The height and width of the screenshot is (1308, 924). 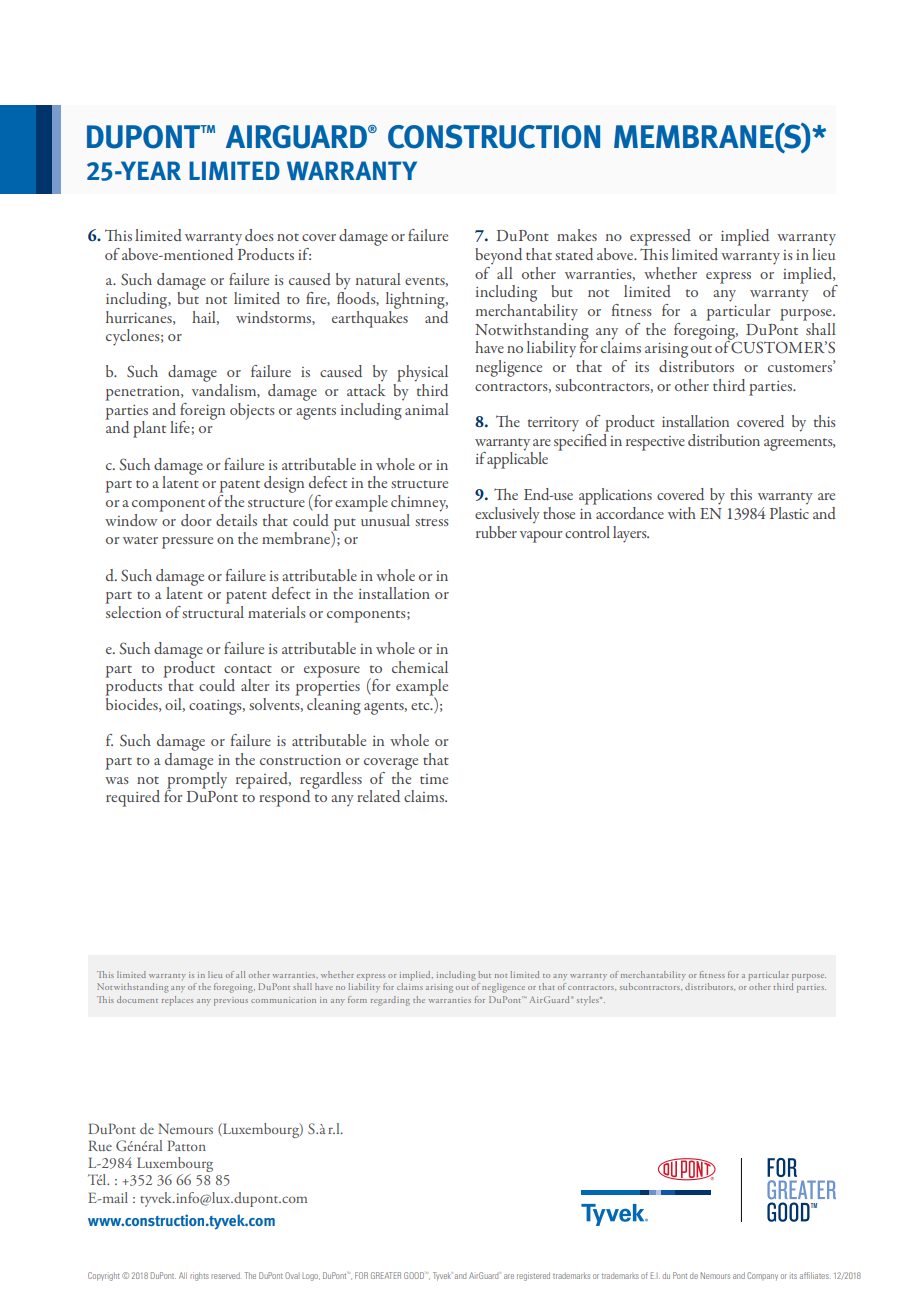 I want to click on door, so click(x=196, y=520).
